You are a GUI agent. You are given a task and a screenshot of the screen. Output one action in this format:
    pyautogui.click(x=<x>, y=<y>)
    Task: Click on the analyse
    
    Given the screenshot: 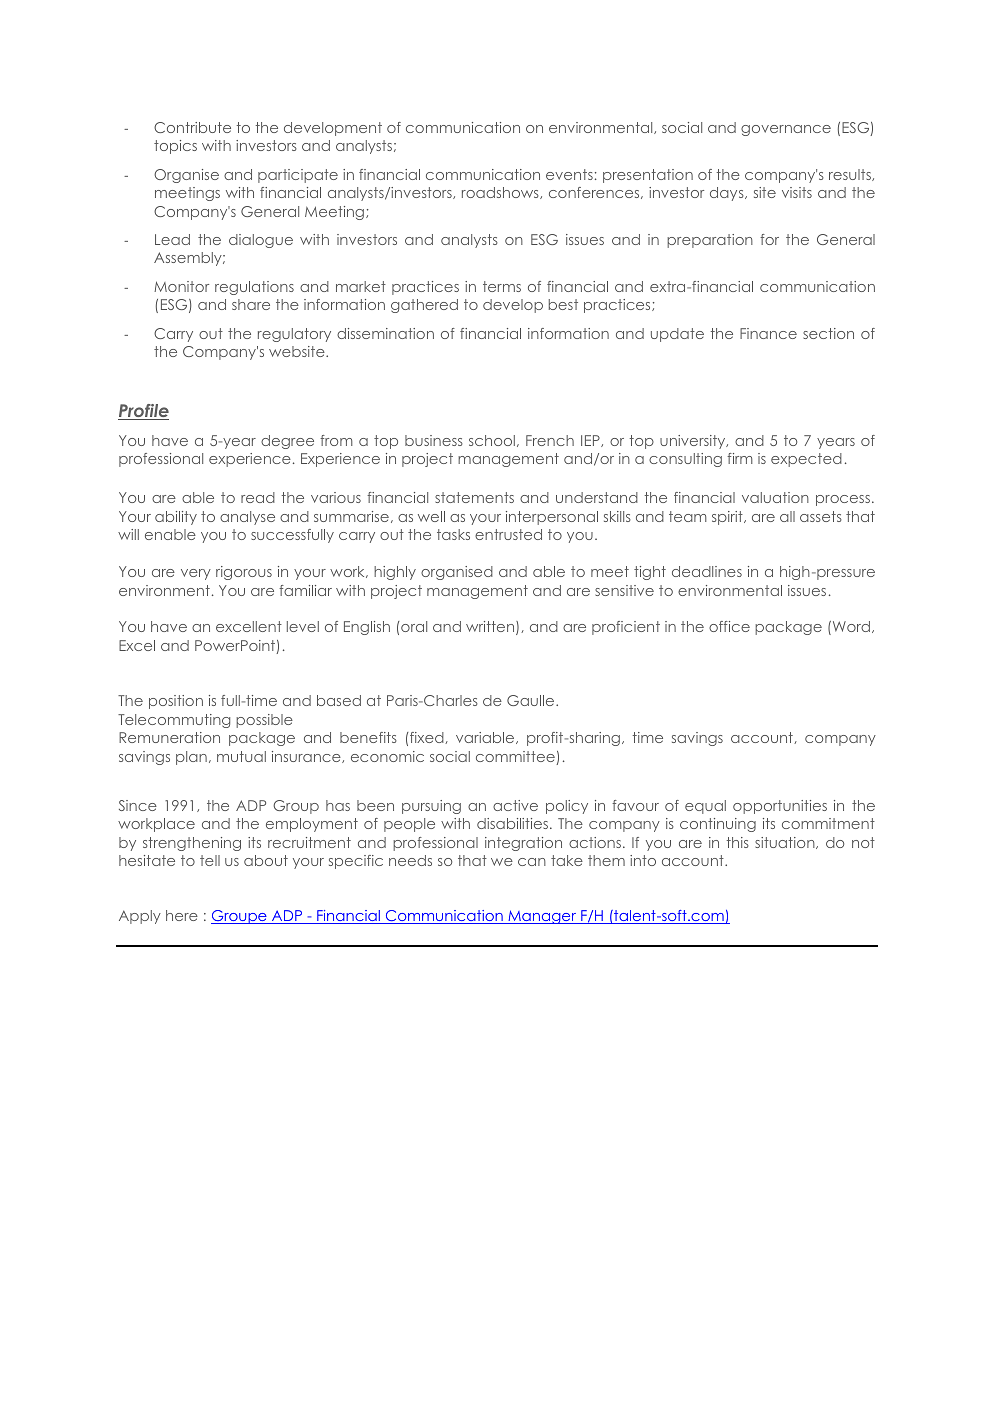 What is the action you would take?
    pyautogui.click(x=247, y=518)
